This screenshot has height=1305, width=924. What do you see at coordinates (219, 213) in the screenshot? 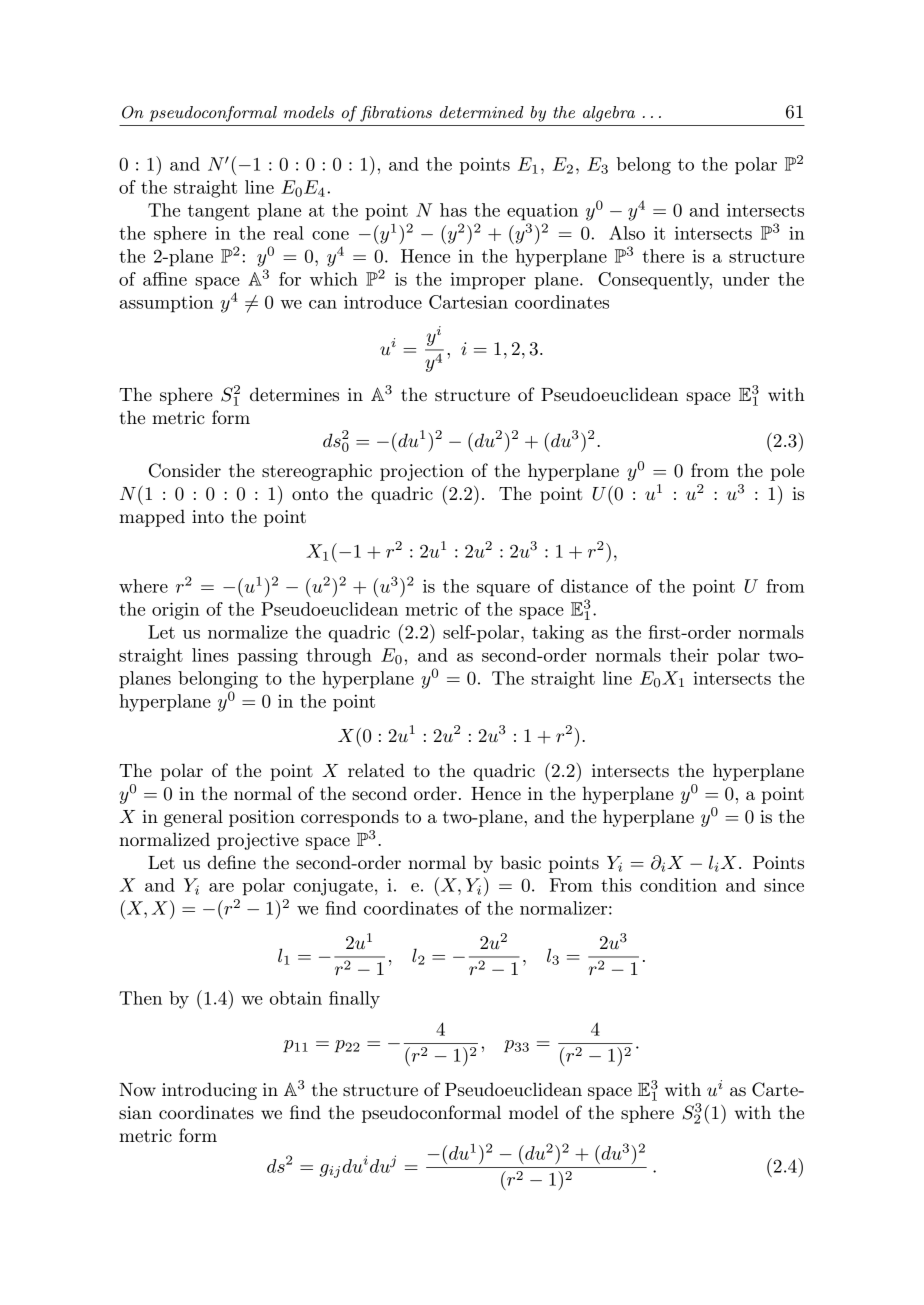
I see `tangent` at bounding box center [219, 213].
